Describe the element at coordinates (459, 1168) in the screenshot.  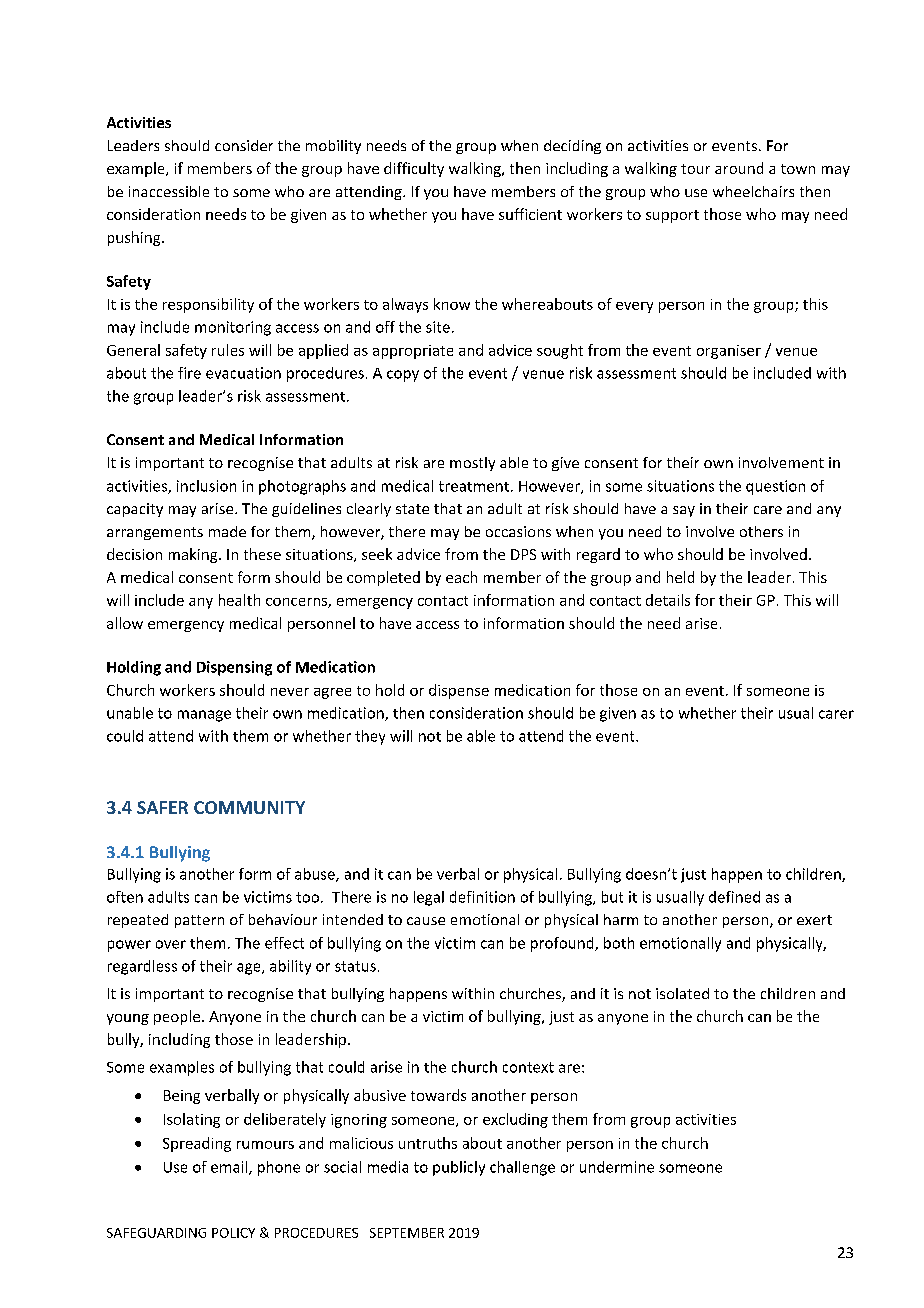
I see `publicly` at that location.
